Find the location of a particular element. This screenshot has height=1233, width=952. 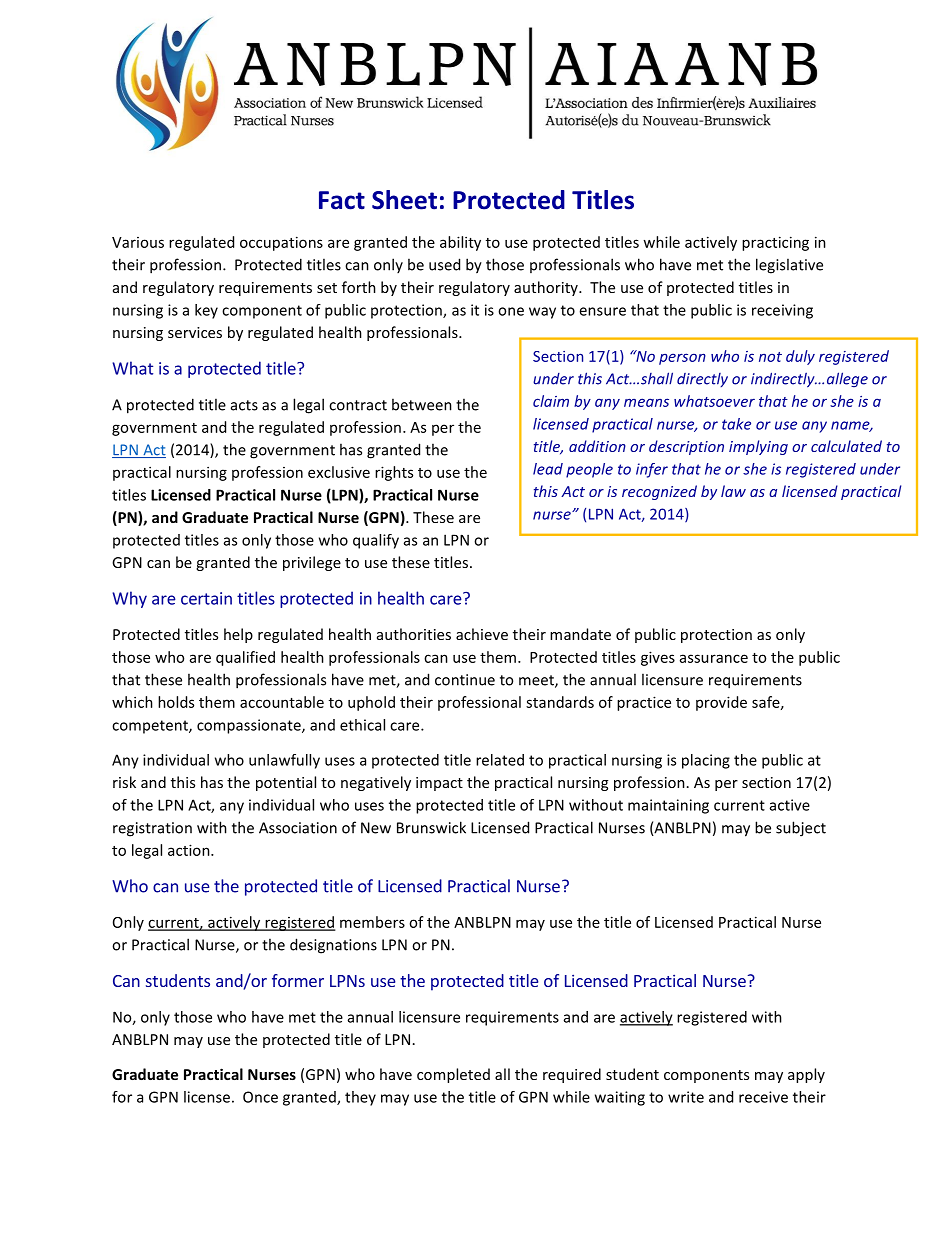

action is located at coordinates (190, 850).
